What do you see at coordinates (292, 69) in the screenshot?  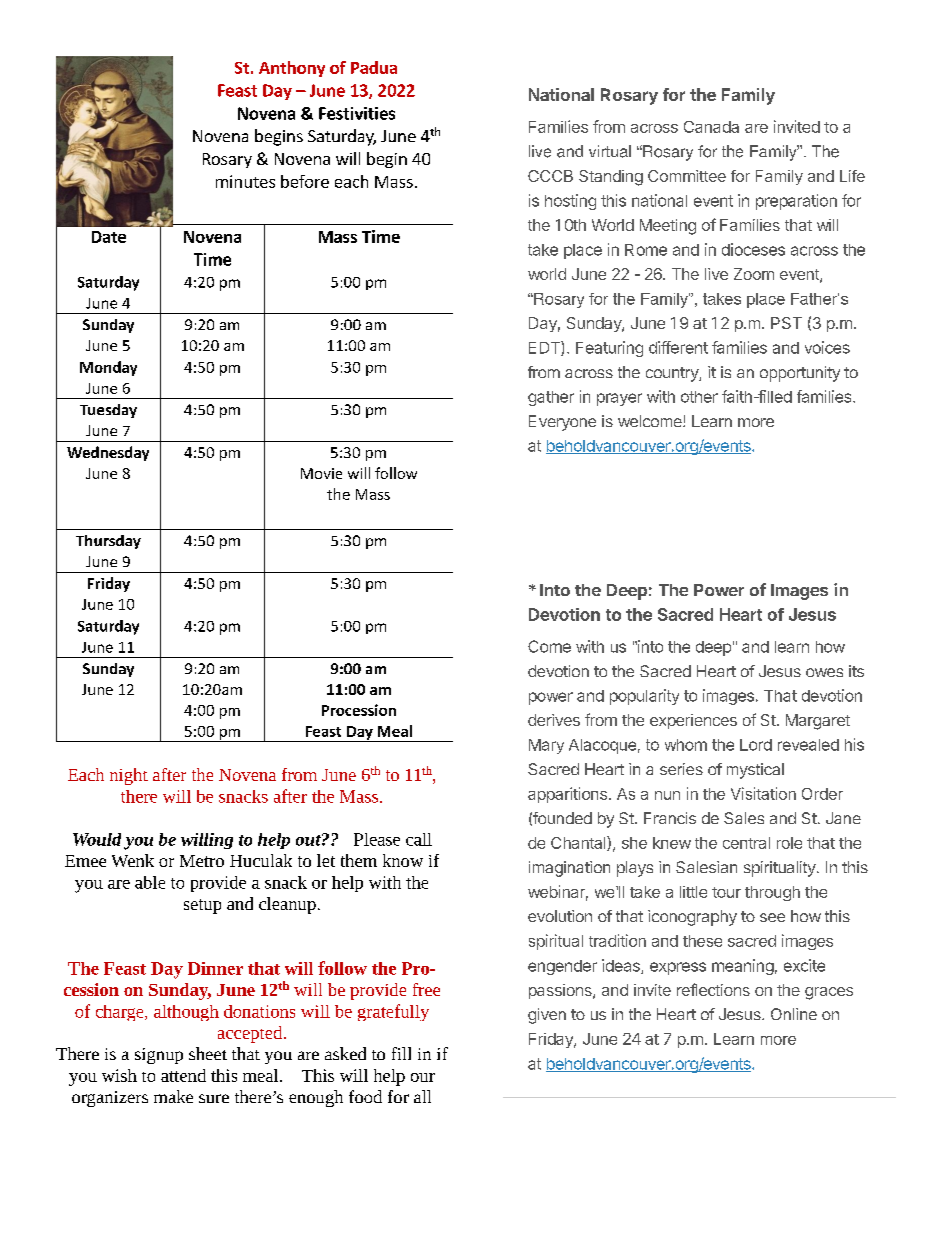 I see `Anthony` at bounding box center [292, 69].
